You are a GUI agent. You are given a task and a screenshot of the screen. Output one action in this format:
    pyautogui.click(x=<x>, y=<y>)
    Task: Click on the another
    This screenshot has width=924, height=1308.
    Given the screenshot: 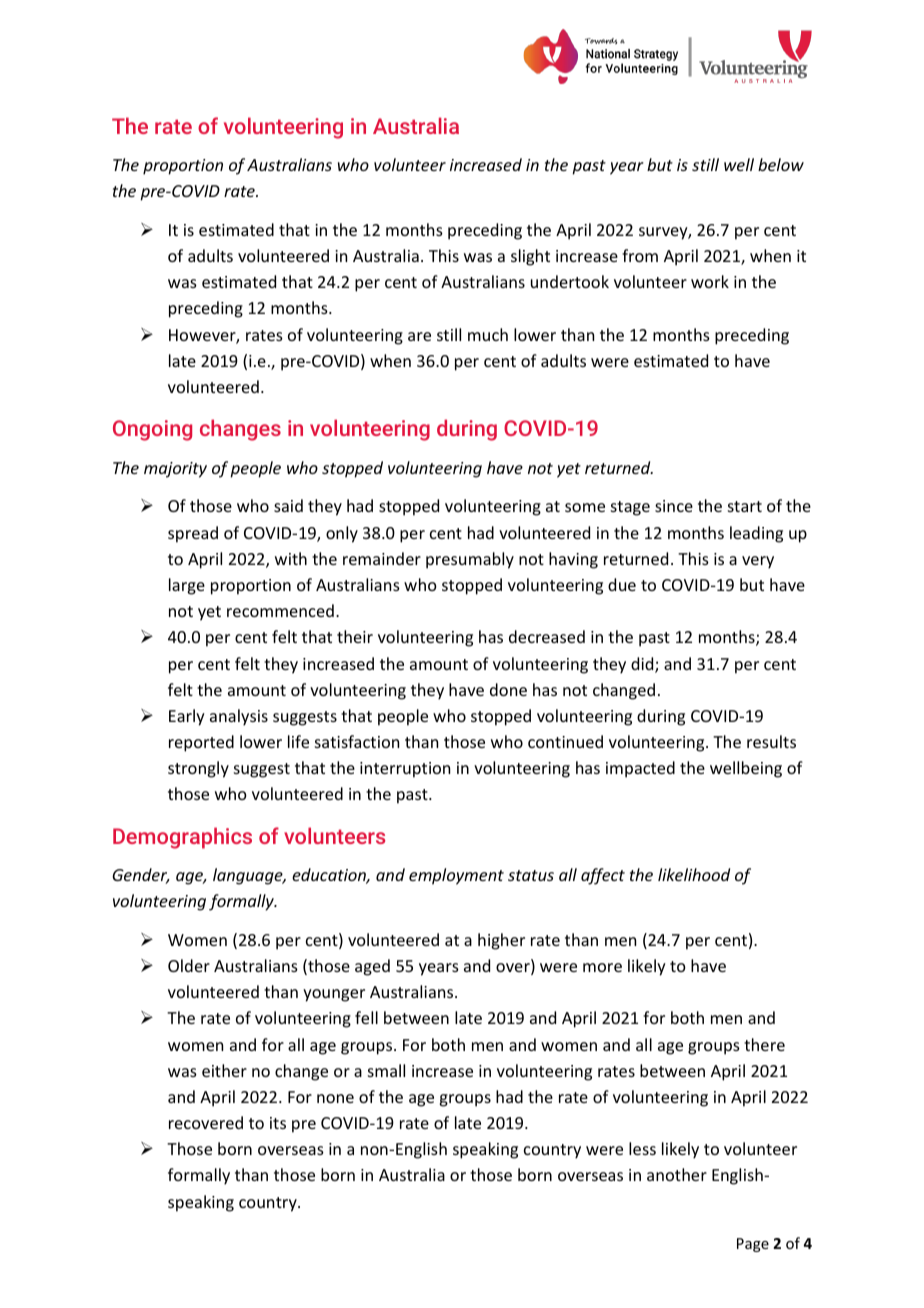 What is the action you would take?
    pyautogui.click(x=677, y=1174)
